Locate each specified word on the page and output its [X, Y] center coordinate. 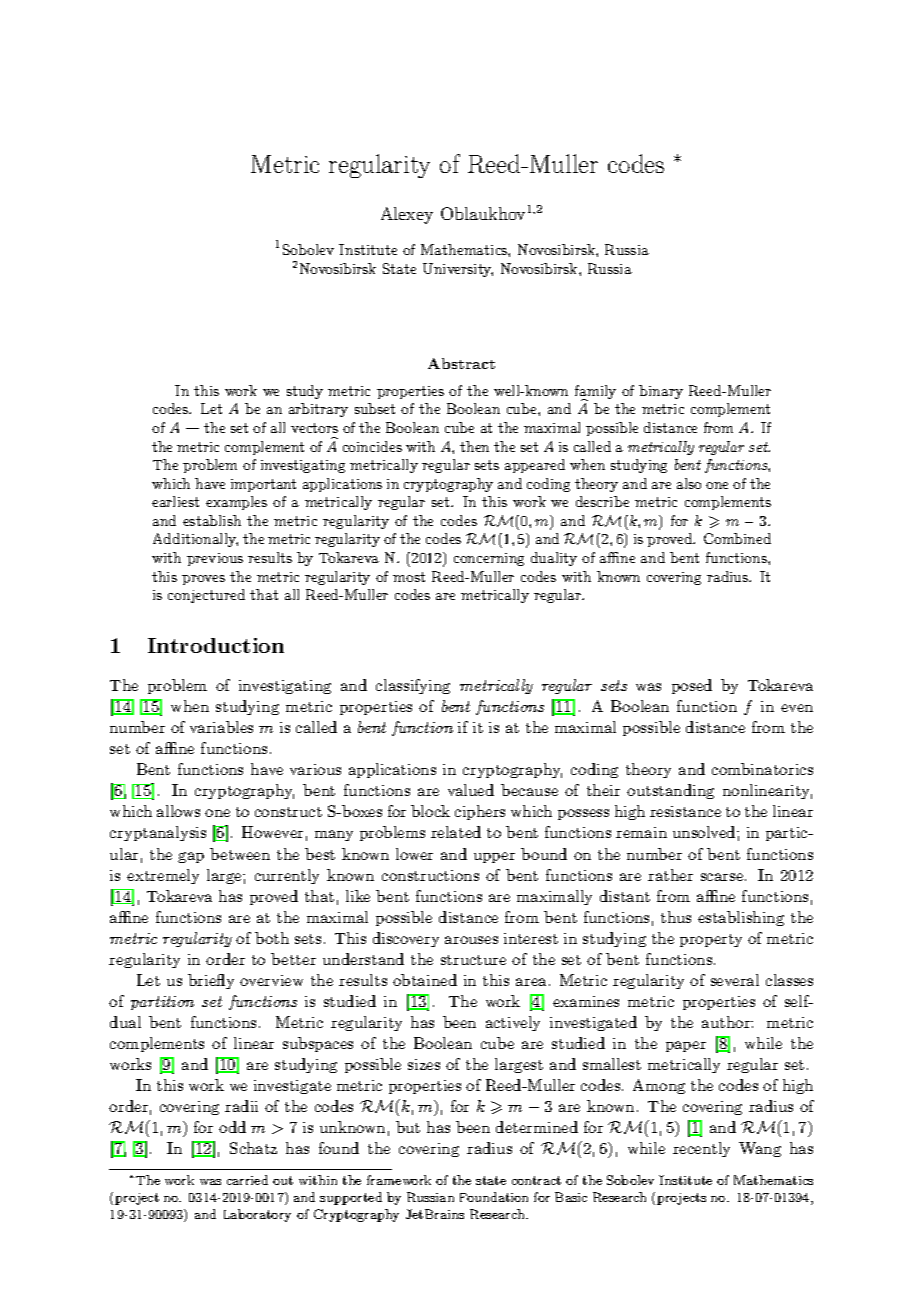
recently [701, 1149]
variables [221, 727]
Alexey [407, 215]
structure [473, 960]
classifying [413, 686]
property [711, 940]
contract [536, 1180]
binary [661, 392]
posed [692, 686]
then [474, 446]
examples [236, 503]
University [458, 270]
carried [247, 1180]
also [689, 483]
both [272, 938]
